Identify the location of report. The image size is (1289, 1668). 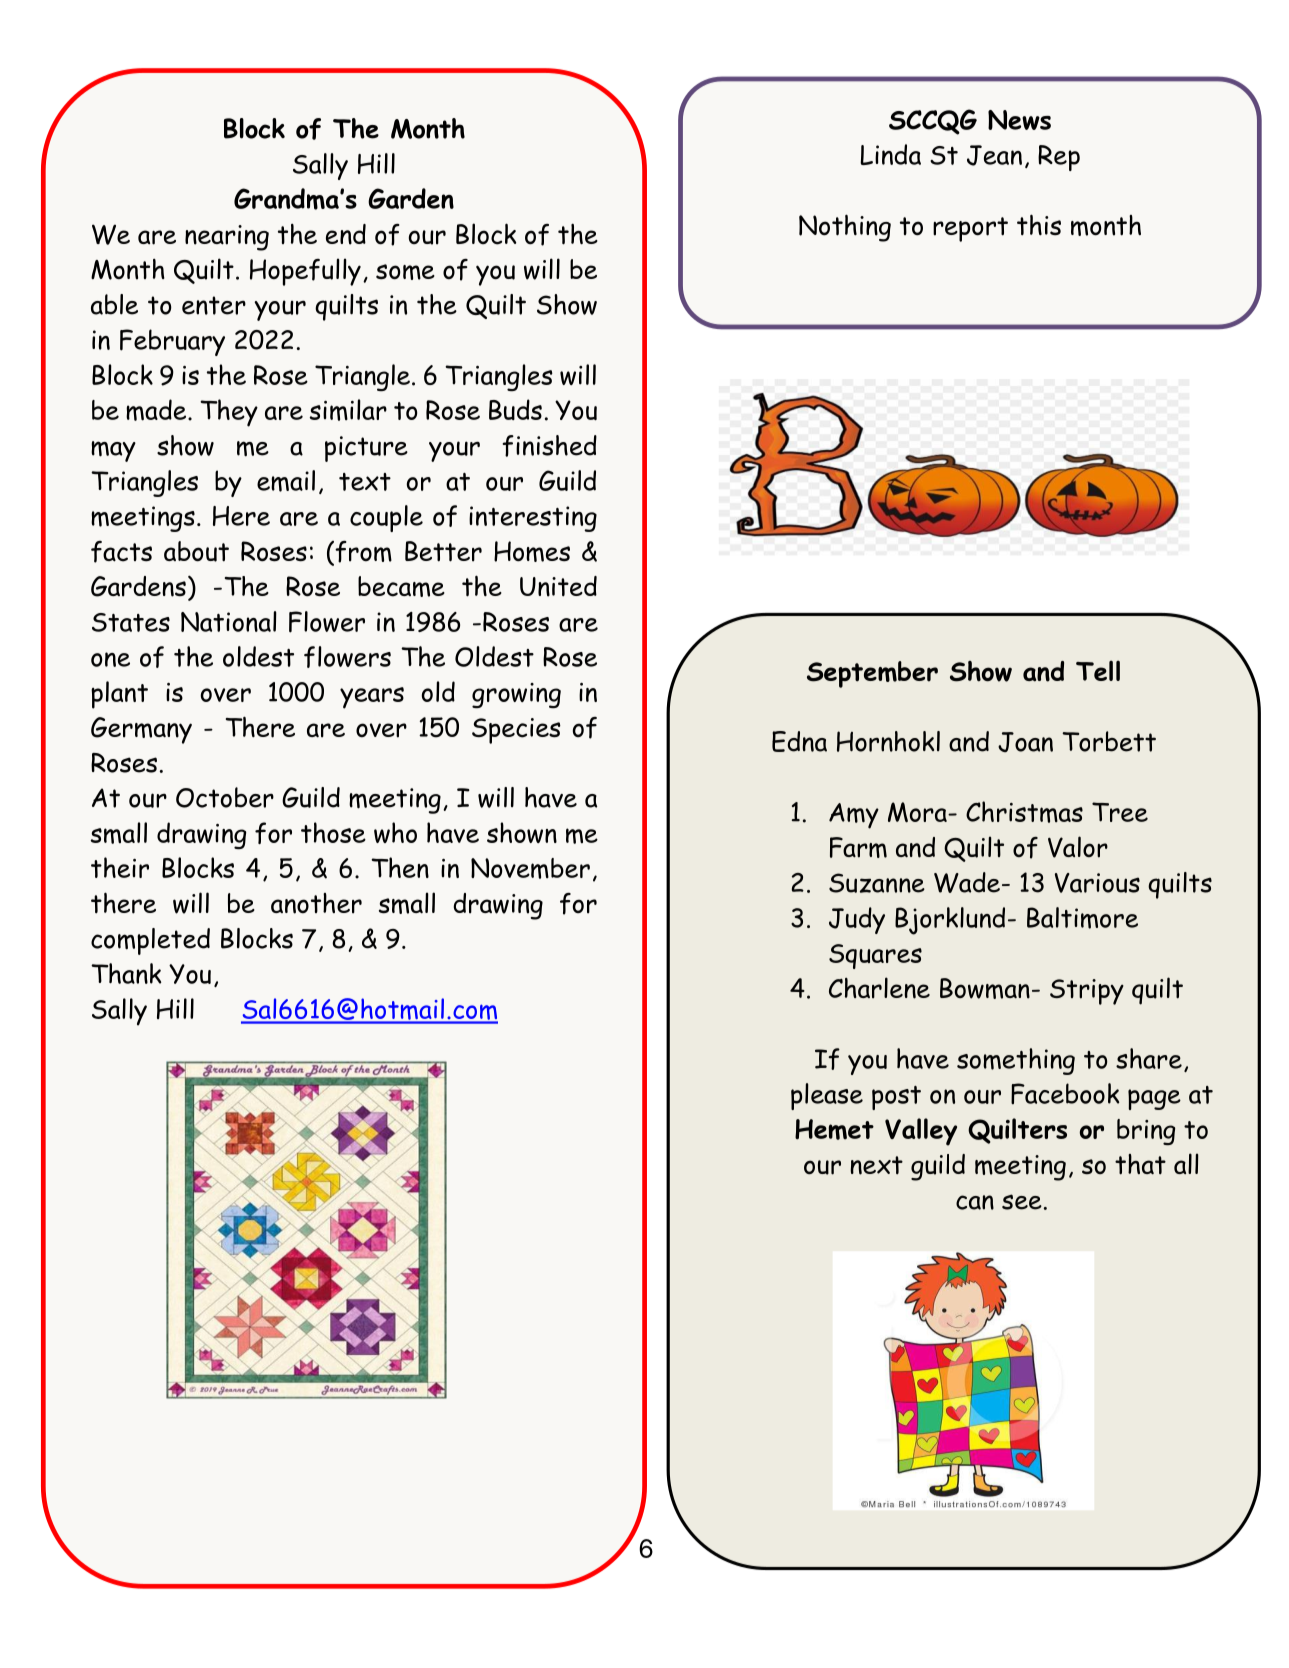
(970, 229).
